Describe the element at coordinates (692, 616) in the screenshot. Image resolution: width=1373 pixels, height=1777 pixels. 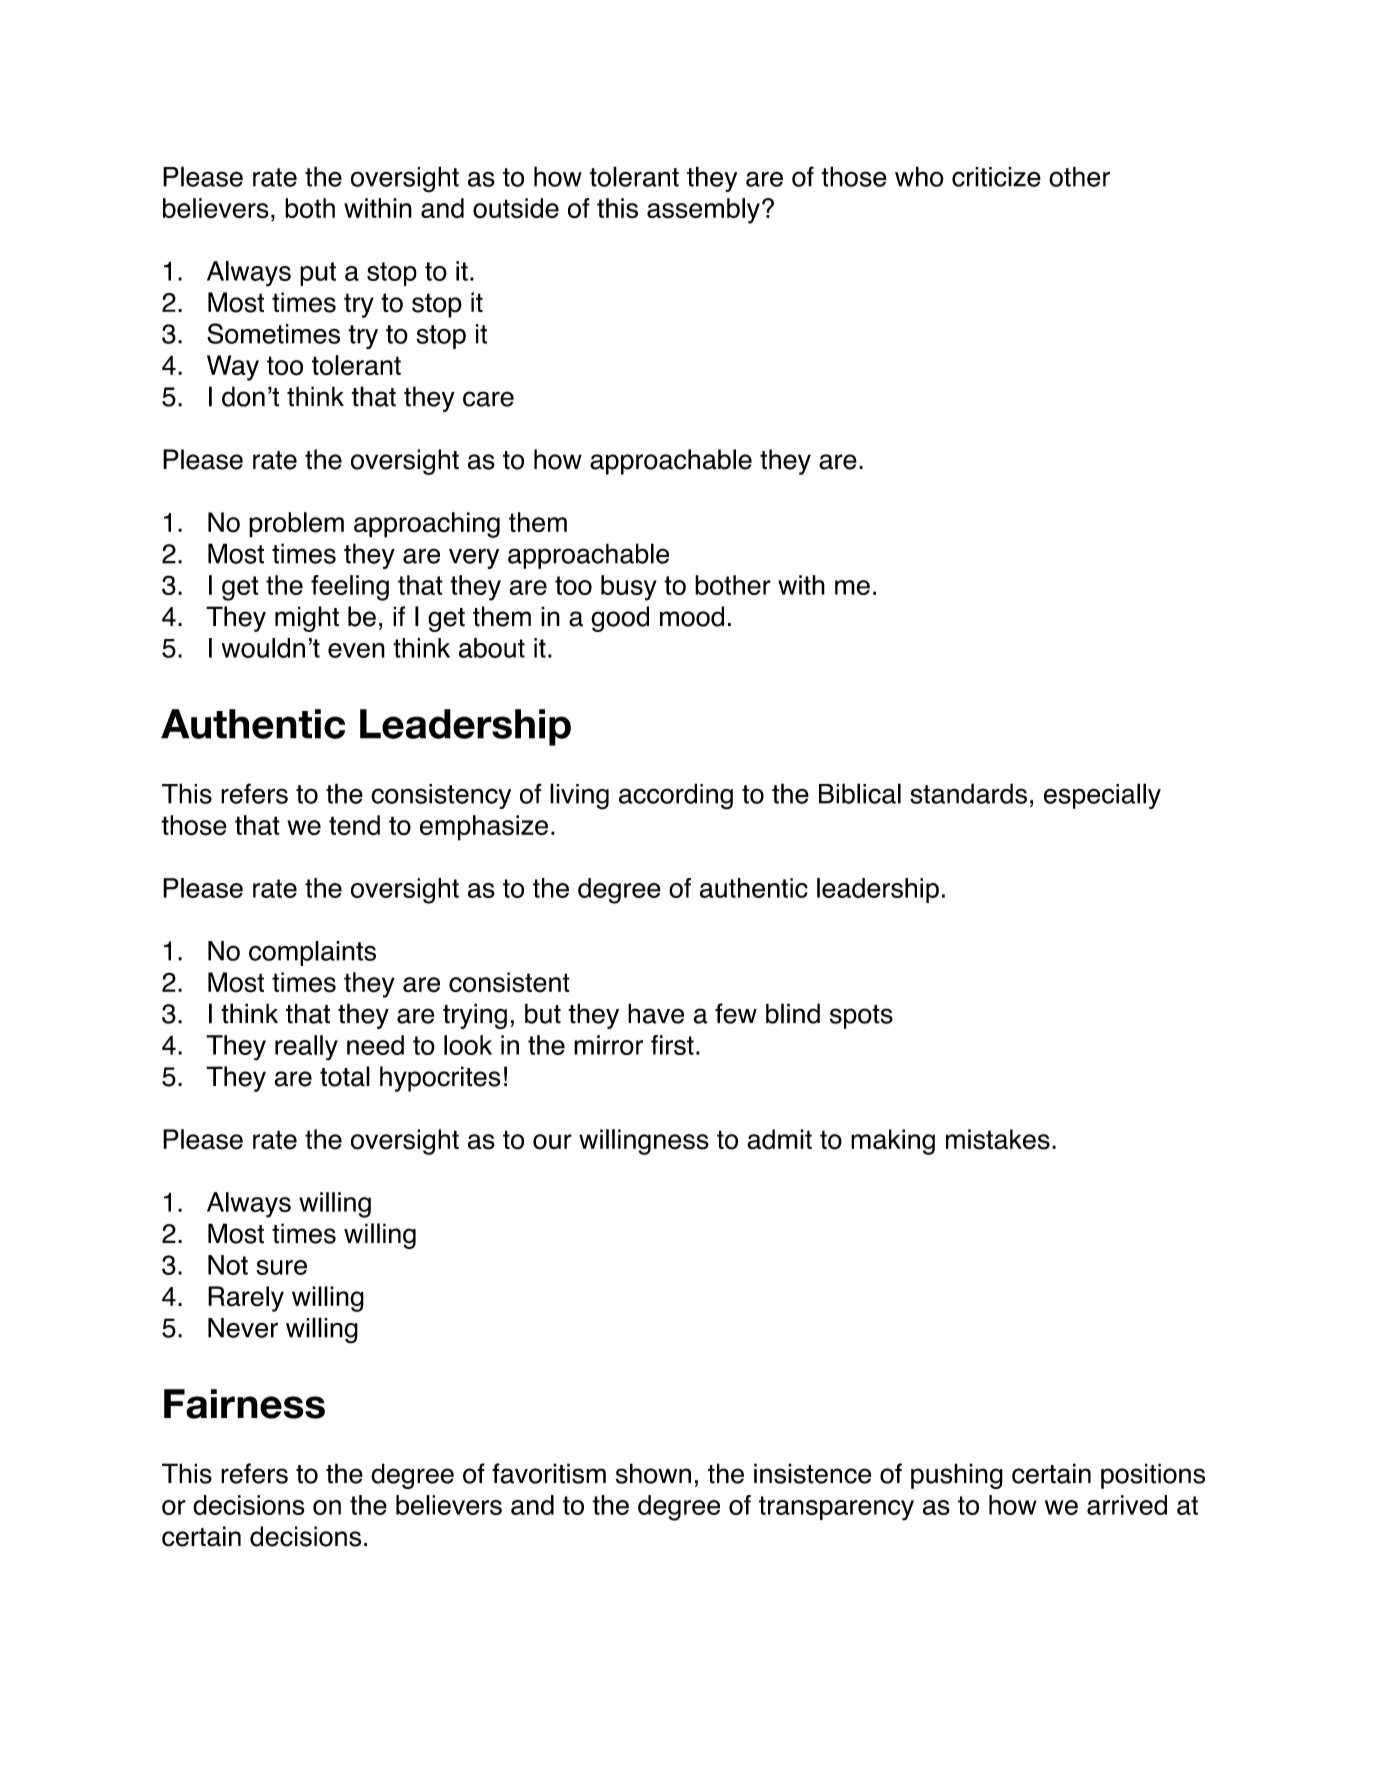
I see `mood` at that location.
